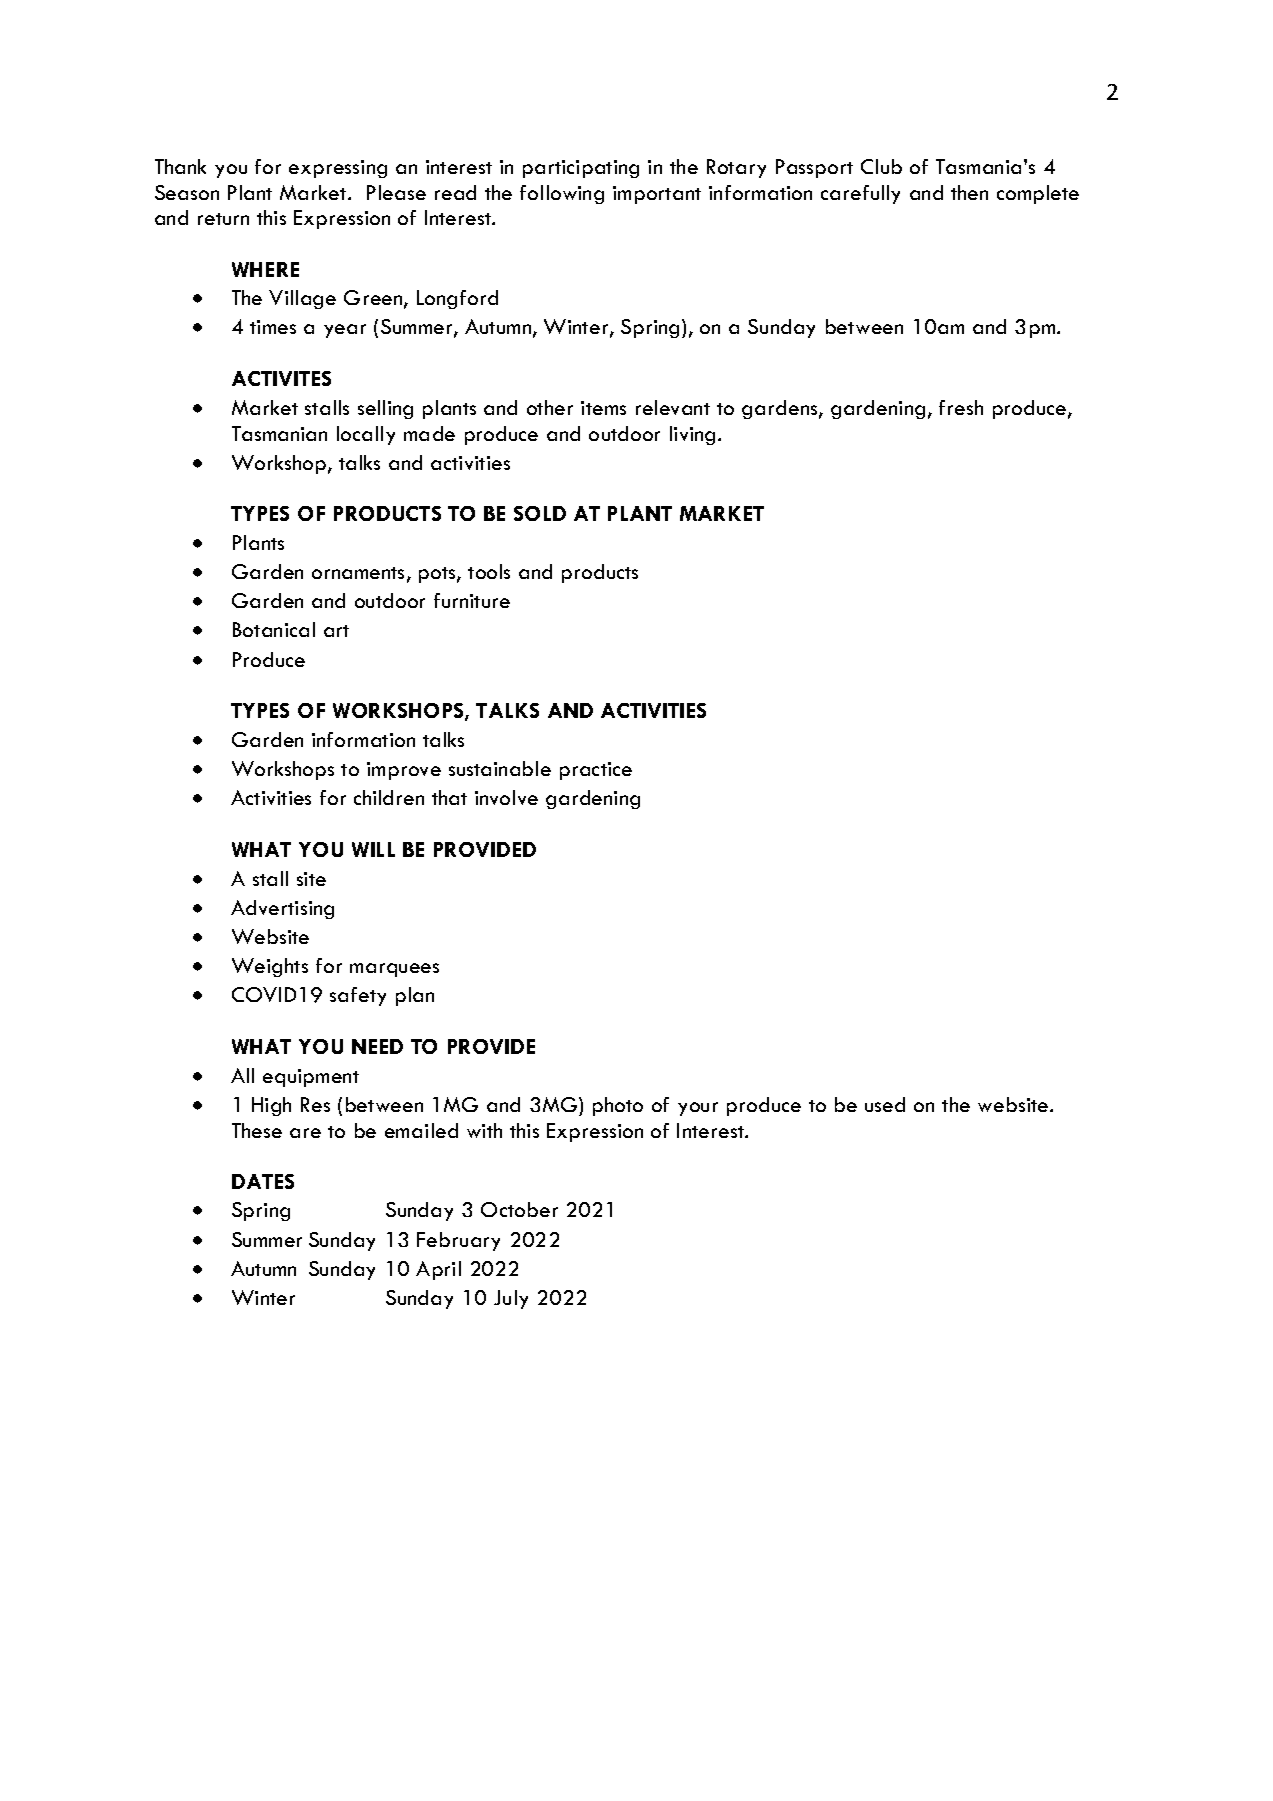  What do you see at coordinates (885, 1104) in the page?
I see `used` at bounding box center [885, 1104].
